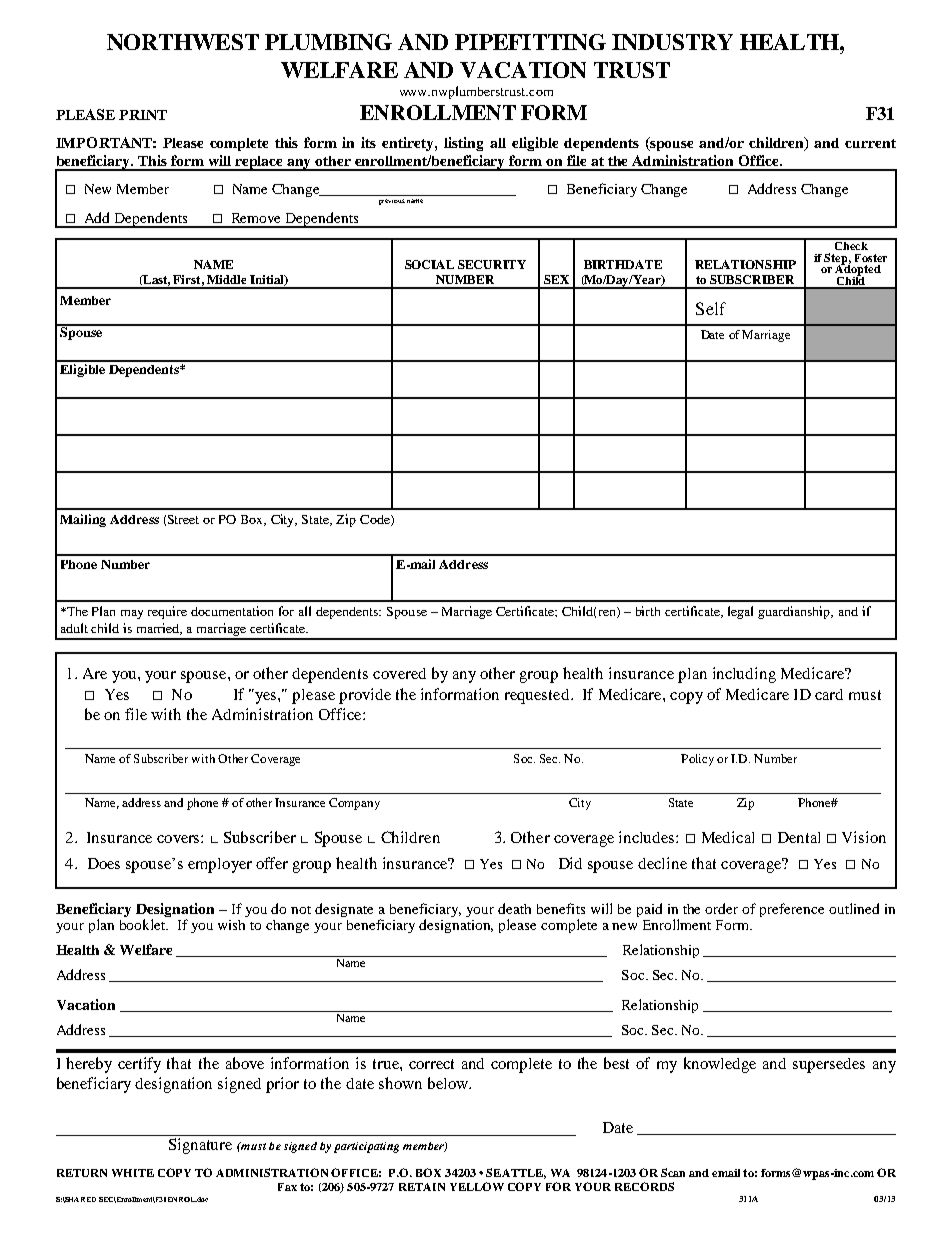 The height and width of the screenshot is (1233, 952). I want to click on Signature, so click(200, 1146).
